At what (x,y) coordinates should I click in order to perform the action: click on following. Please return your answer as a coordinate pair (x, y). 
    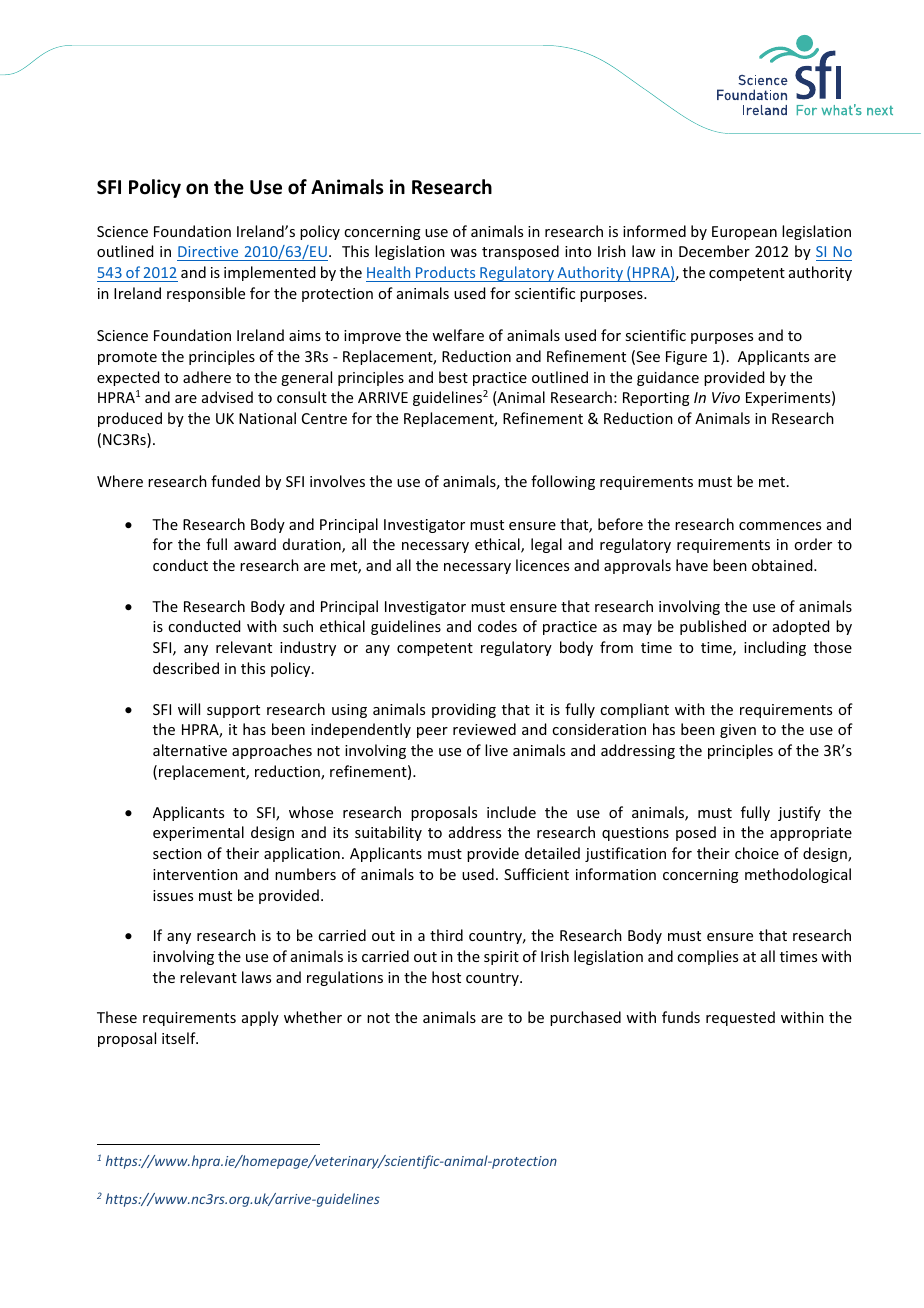
    Looking at the image, I should click on (563, 482).
